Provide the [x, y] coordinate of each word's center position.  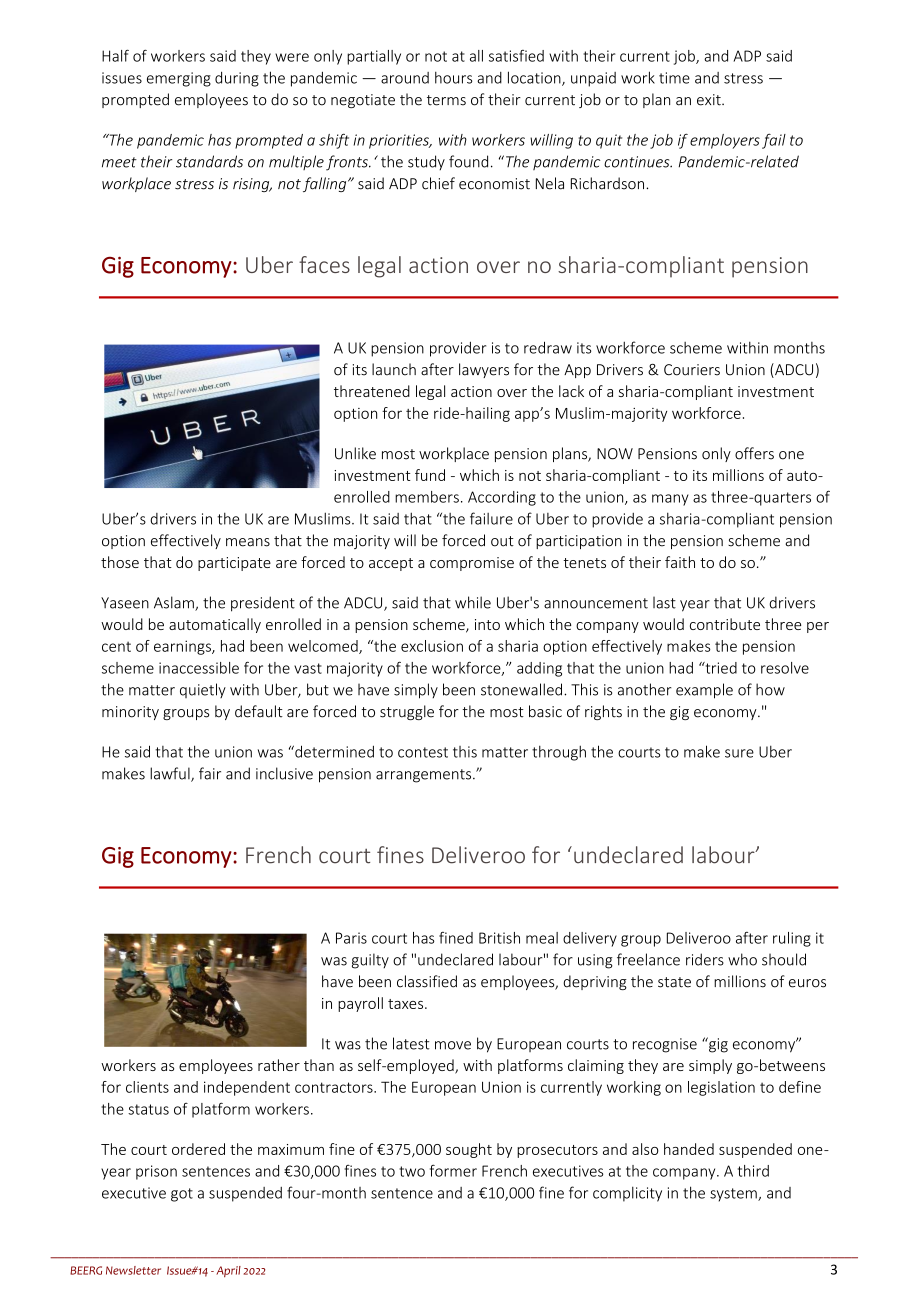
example [704, 691]
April [228, 1272]
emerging [179, 79]
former [453, 1171]
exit [710, 100]
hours [453, 77]
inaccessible [199, 668]
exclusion [432, 646]
